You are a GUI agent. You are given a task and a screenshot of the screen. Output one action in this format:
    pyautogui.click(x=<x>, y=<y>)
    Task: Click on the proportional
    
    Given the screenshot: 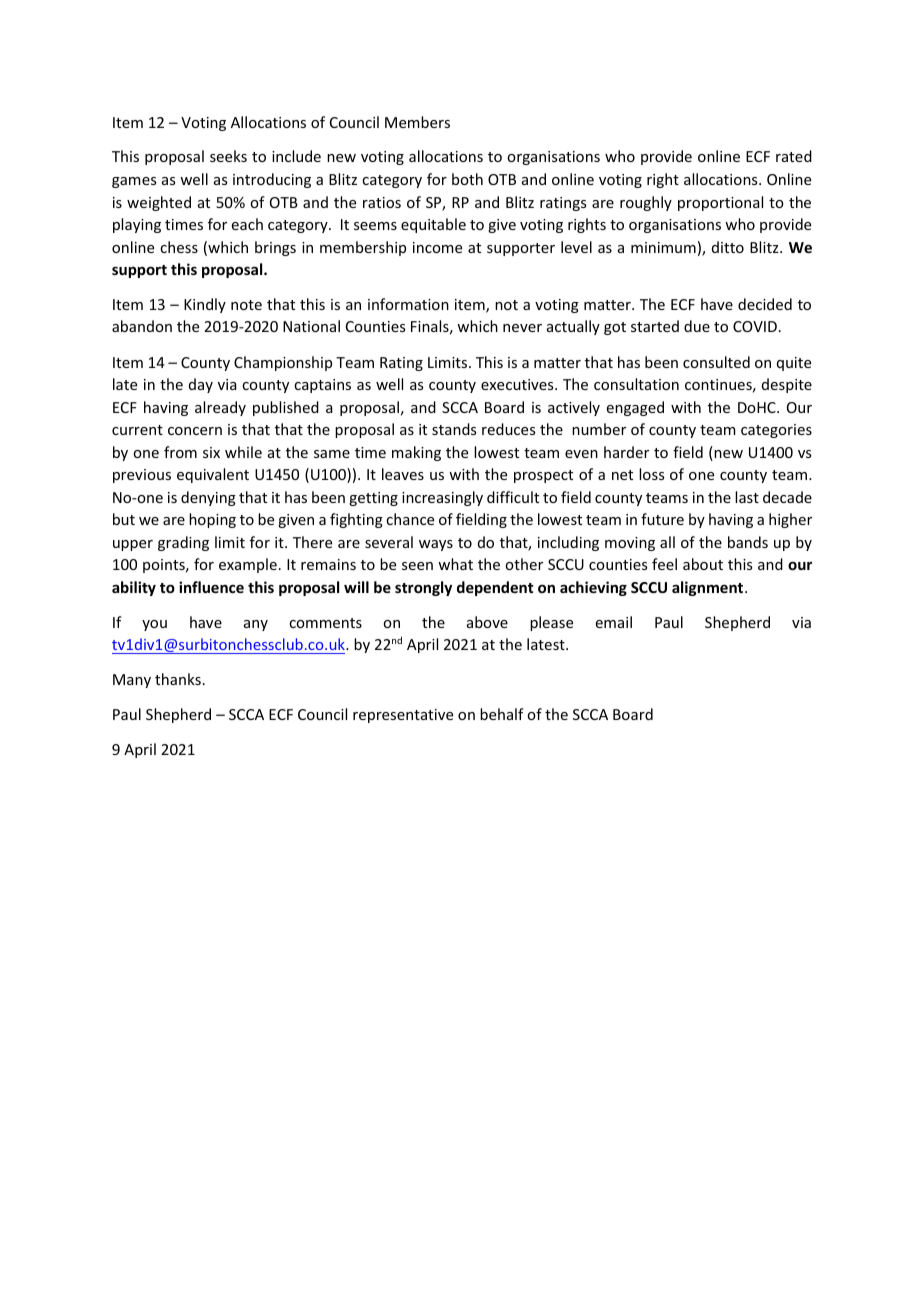 What is the action you would take?
    pyautogui.click(x=720, y=203)
